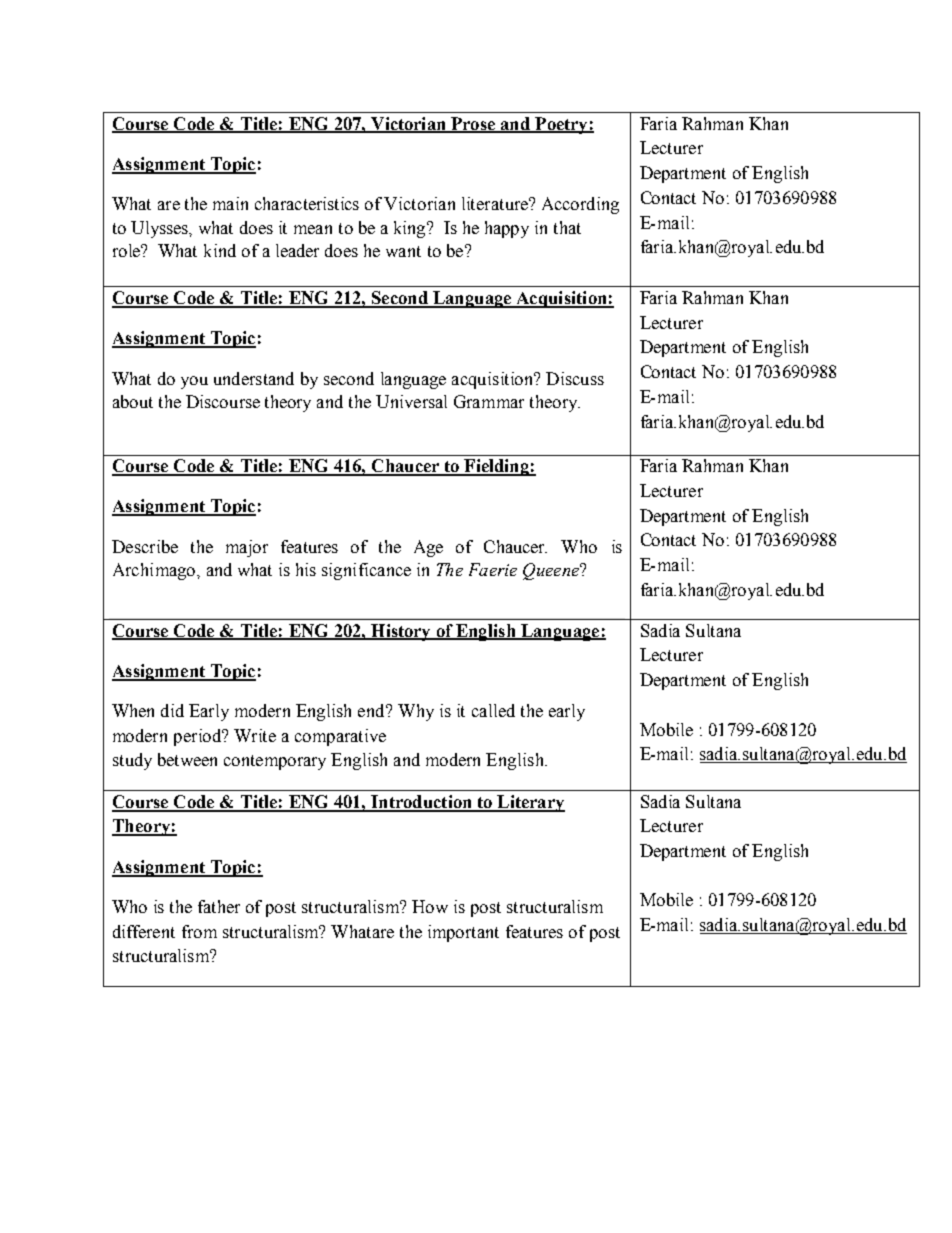 This document has height=1233, width=952. I want to click on characteristics, so click(307, 203).
